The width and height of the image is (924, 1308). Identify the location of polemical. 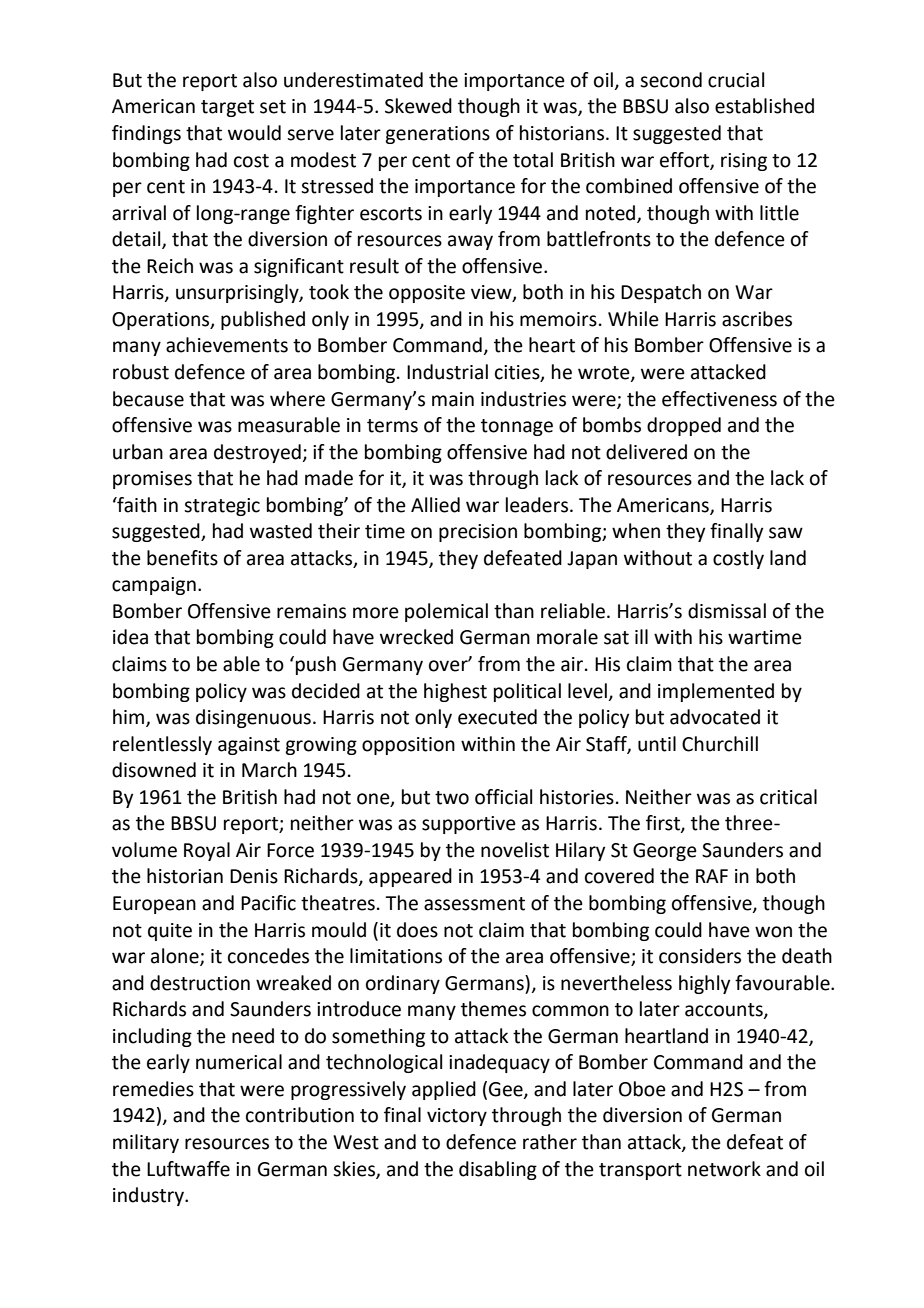
(446, 612).
